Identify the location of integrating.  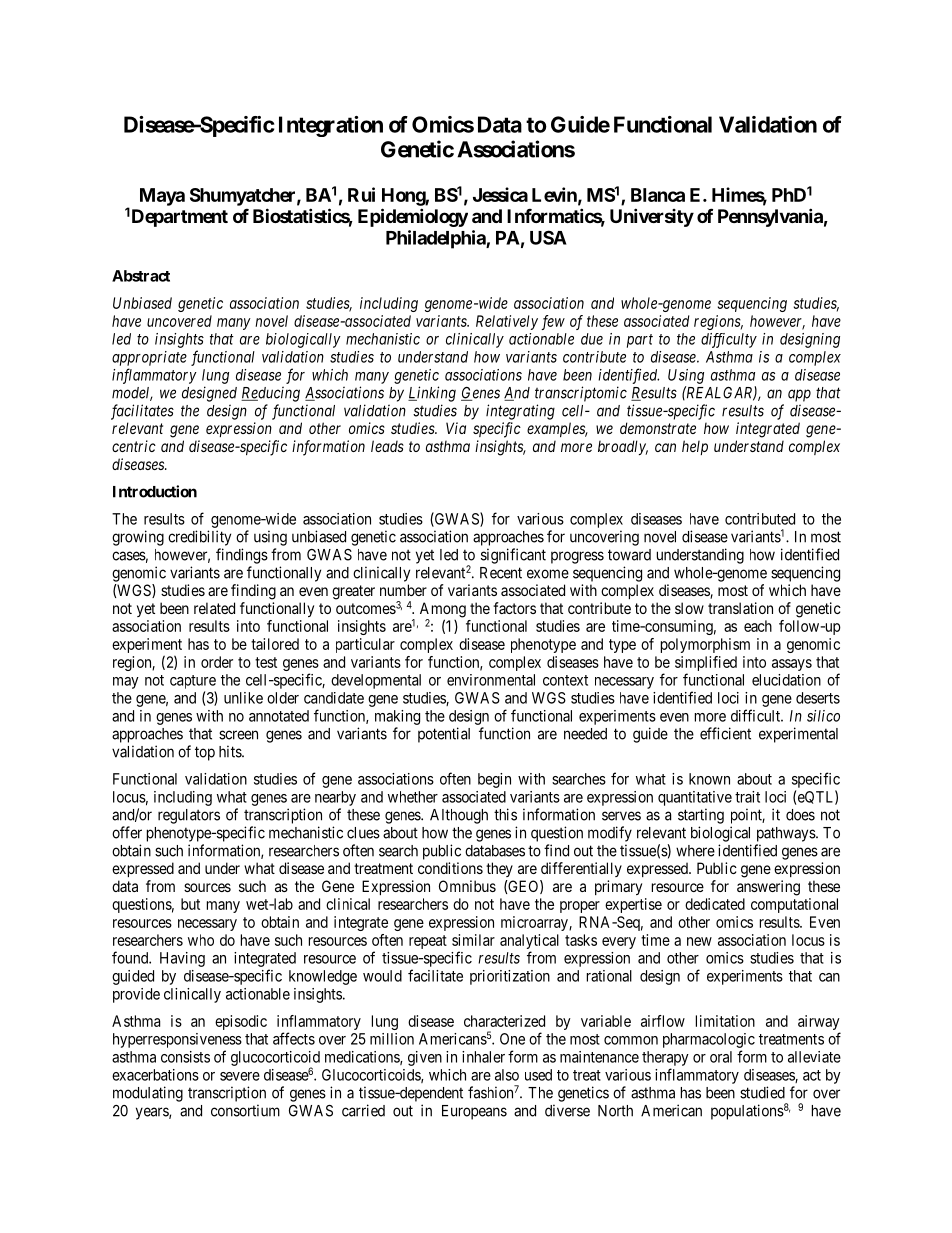
(520, 412).
